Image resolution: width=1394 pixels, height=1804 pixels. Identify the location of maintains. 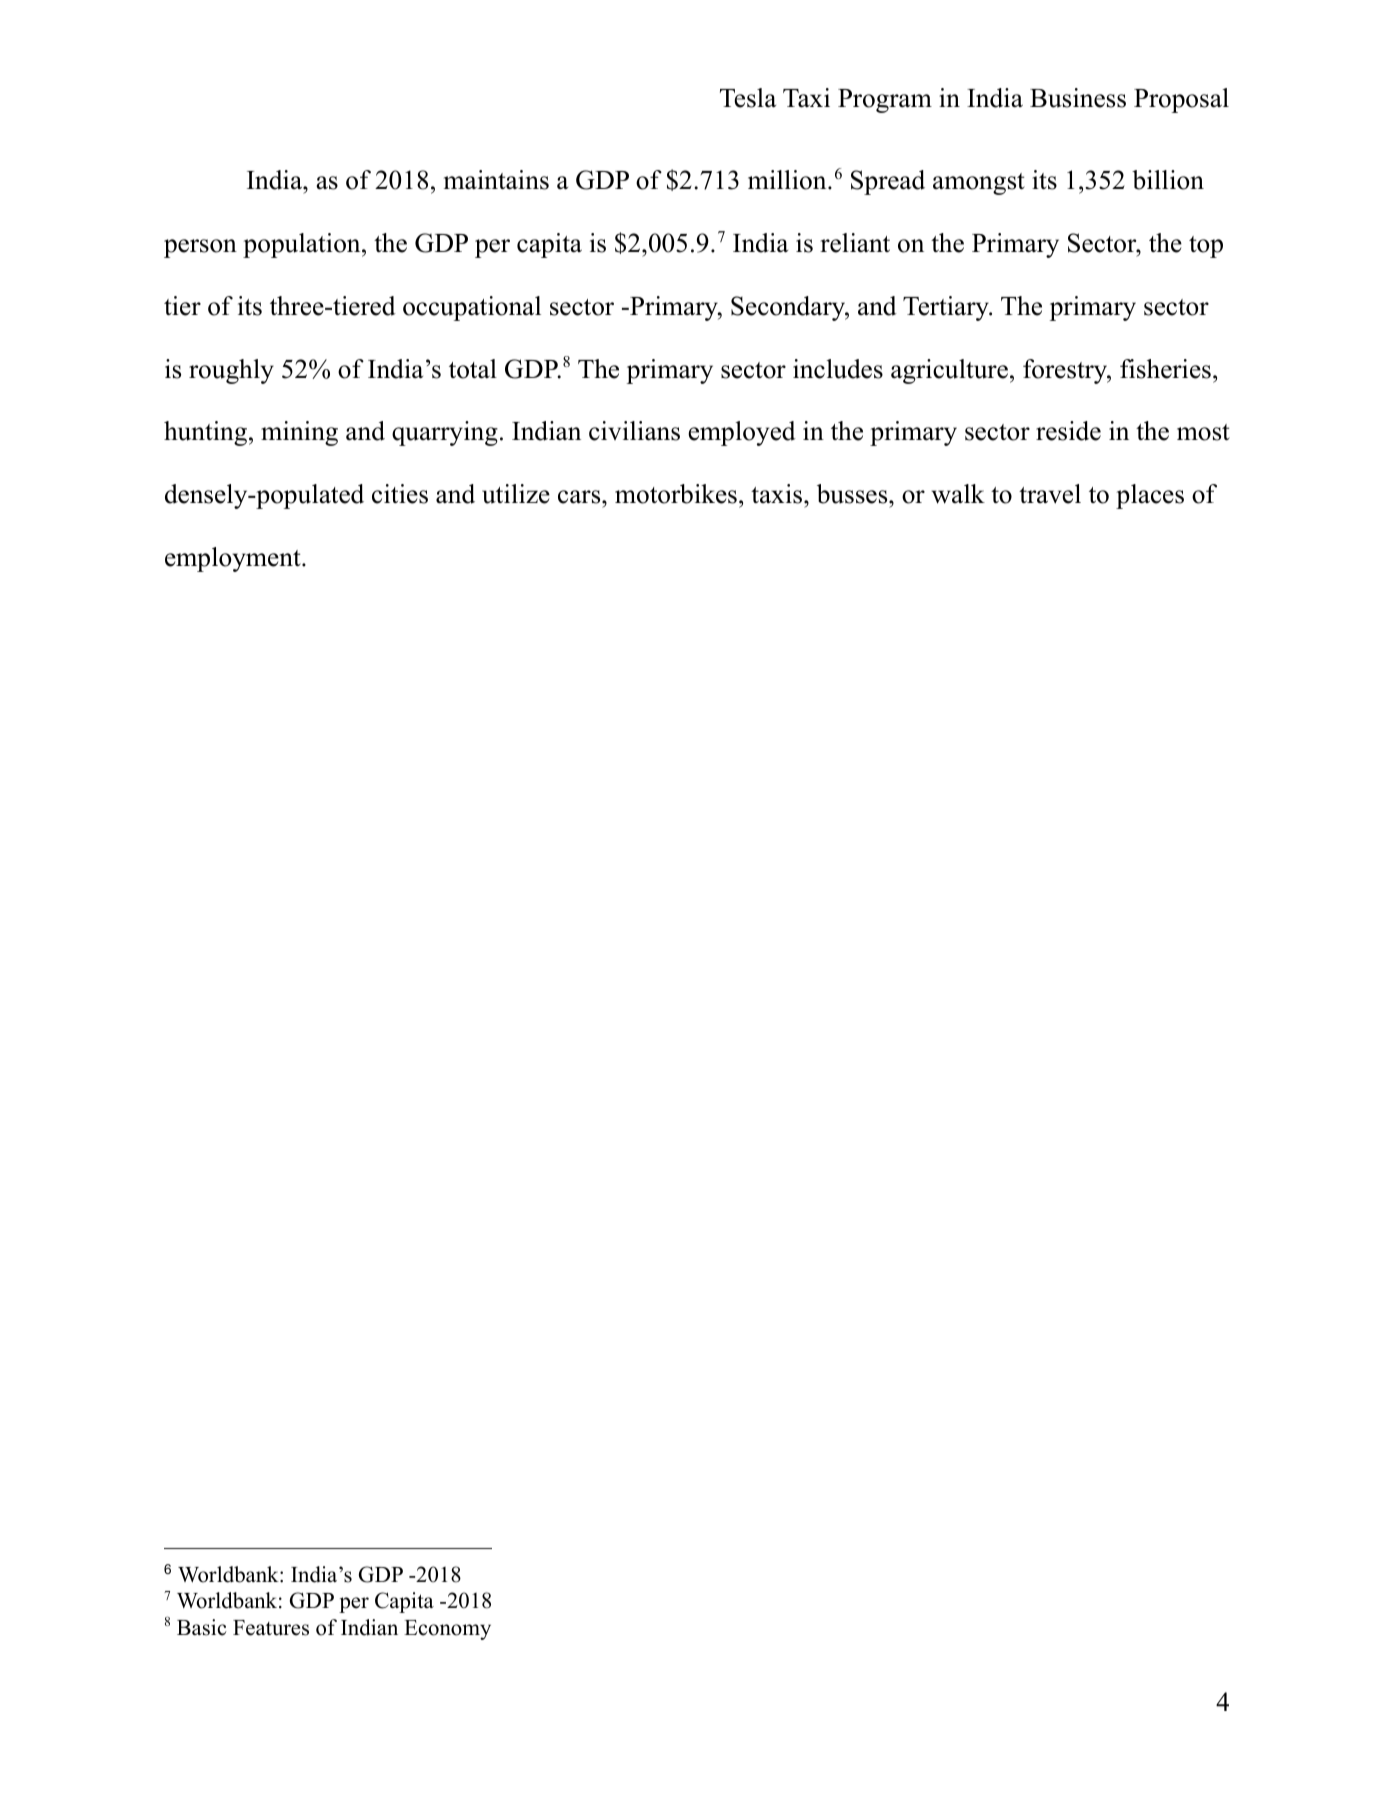
(496, 180).
